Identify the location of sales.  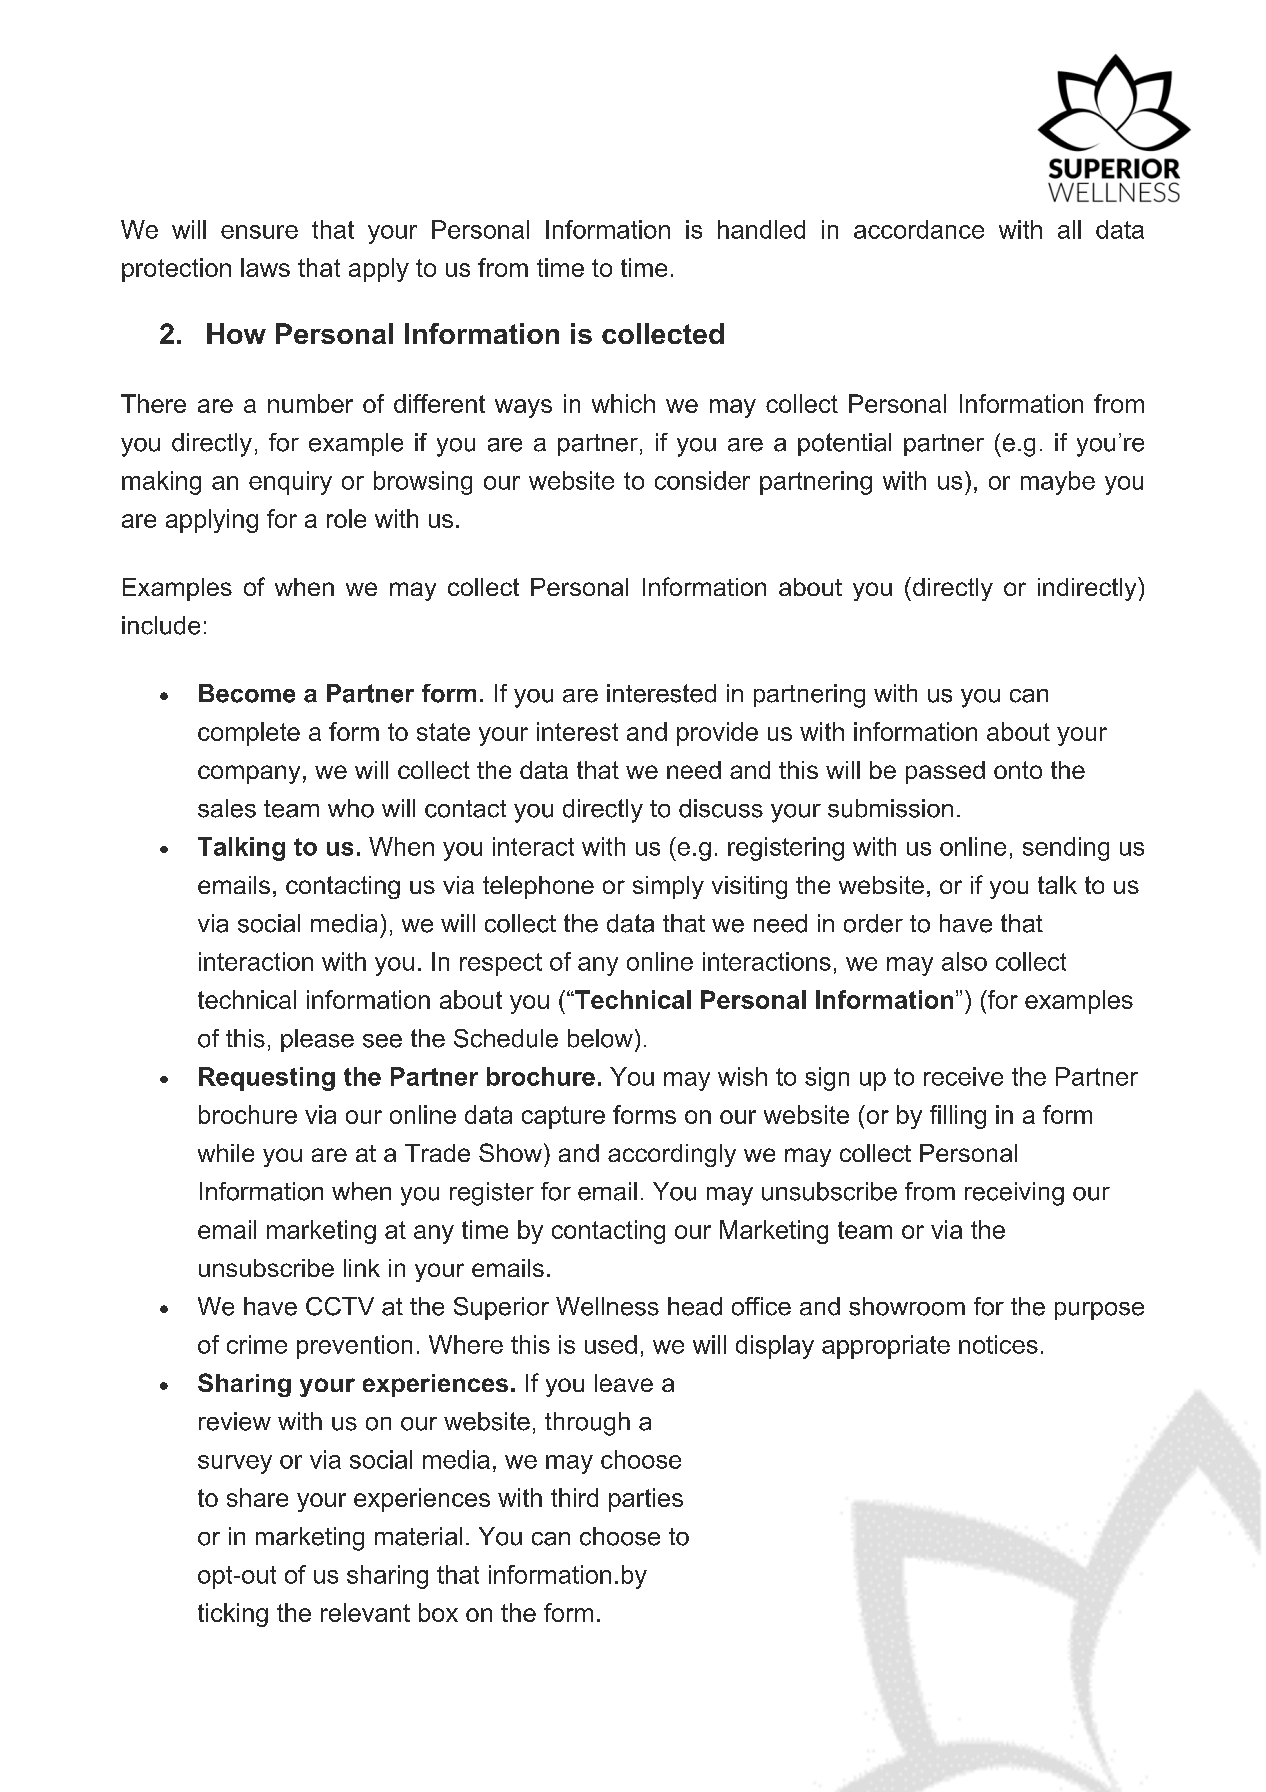
(227, 808).
